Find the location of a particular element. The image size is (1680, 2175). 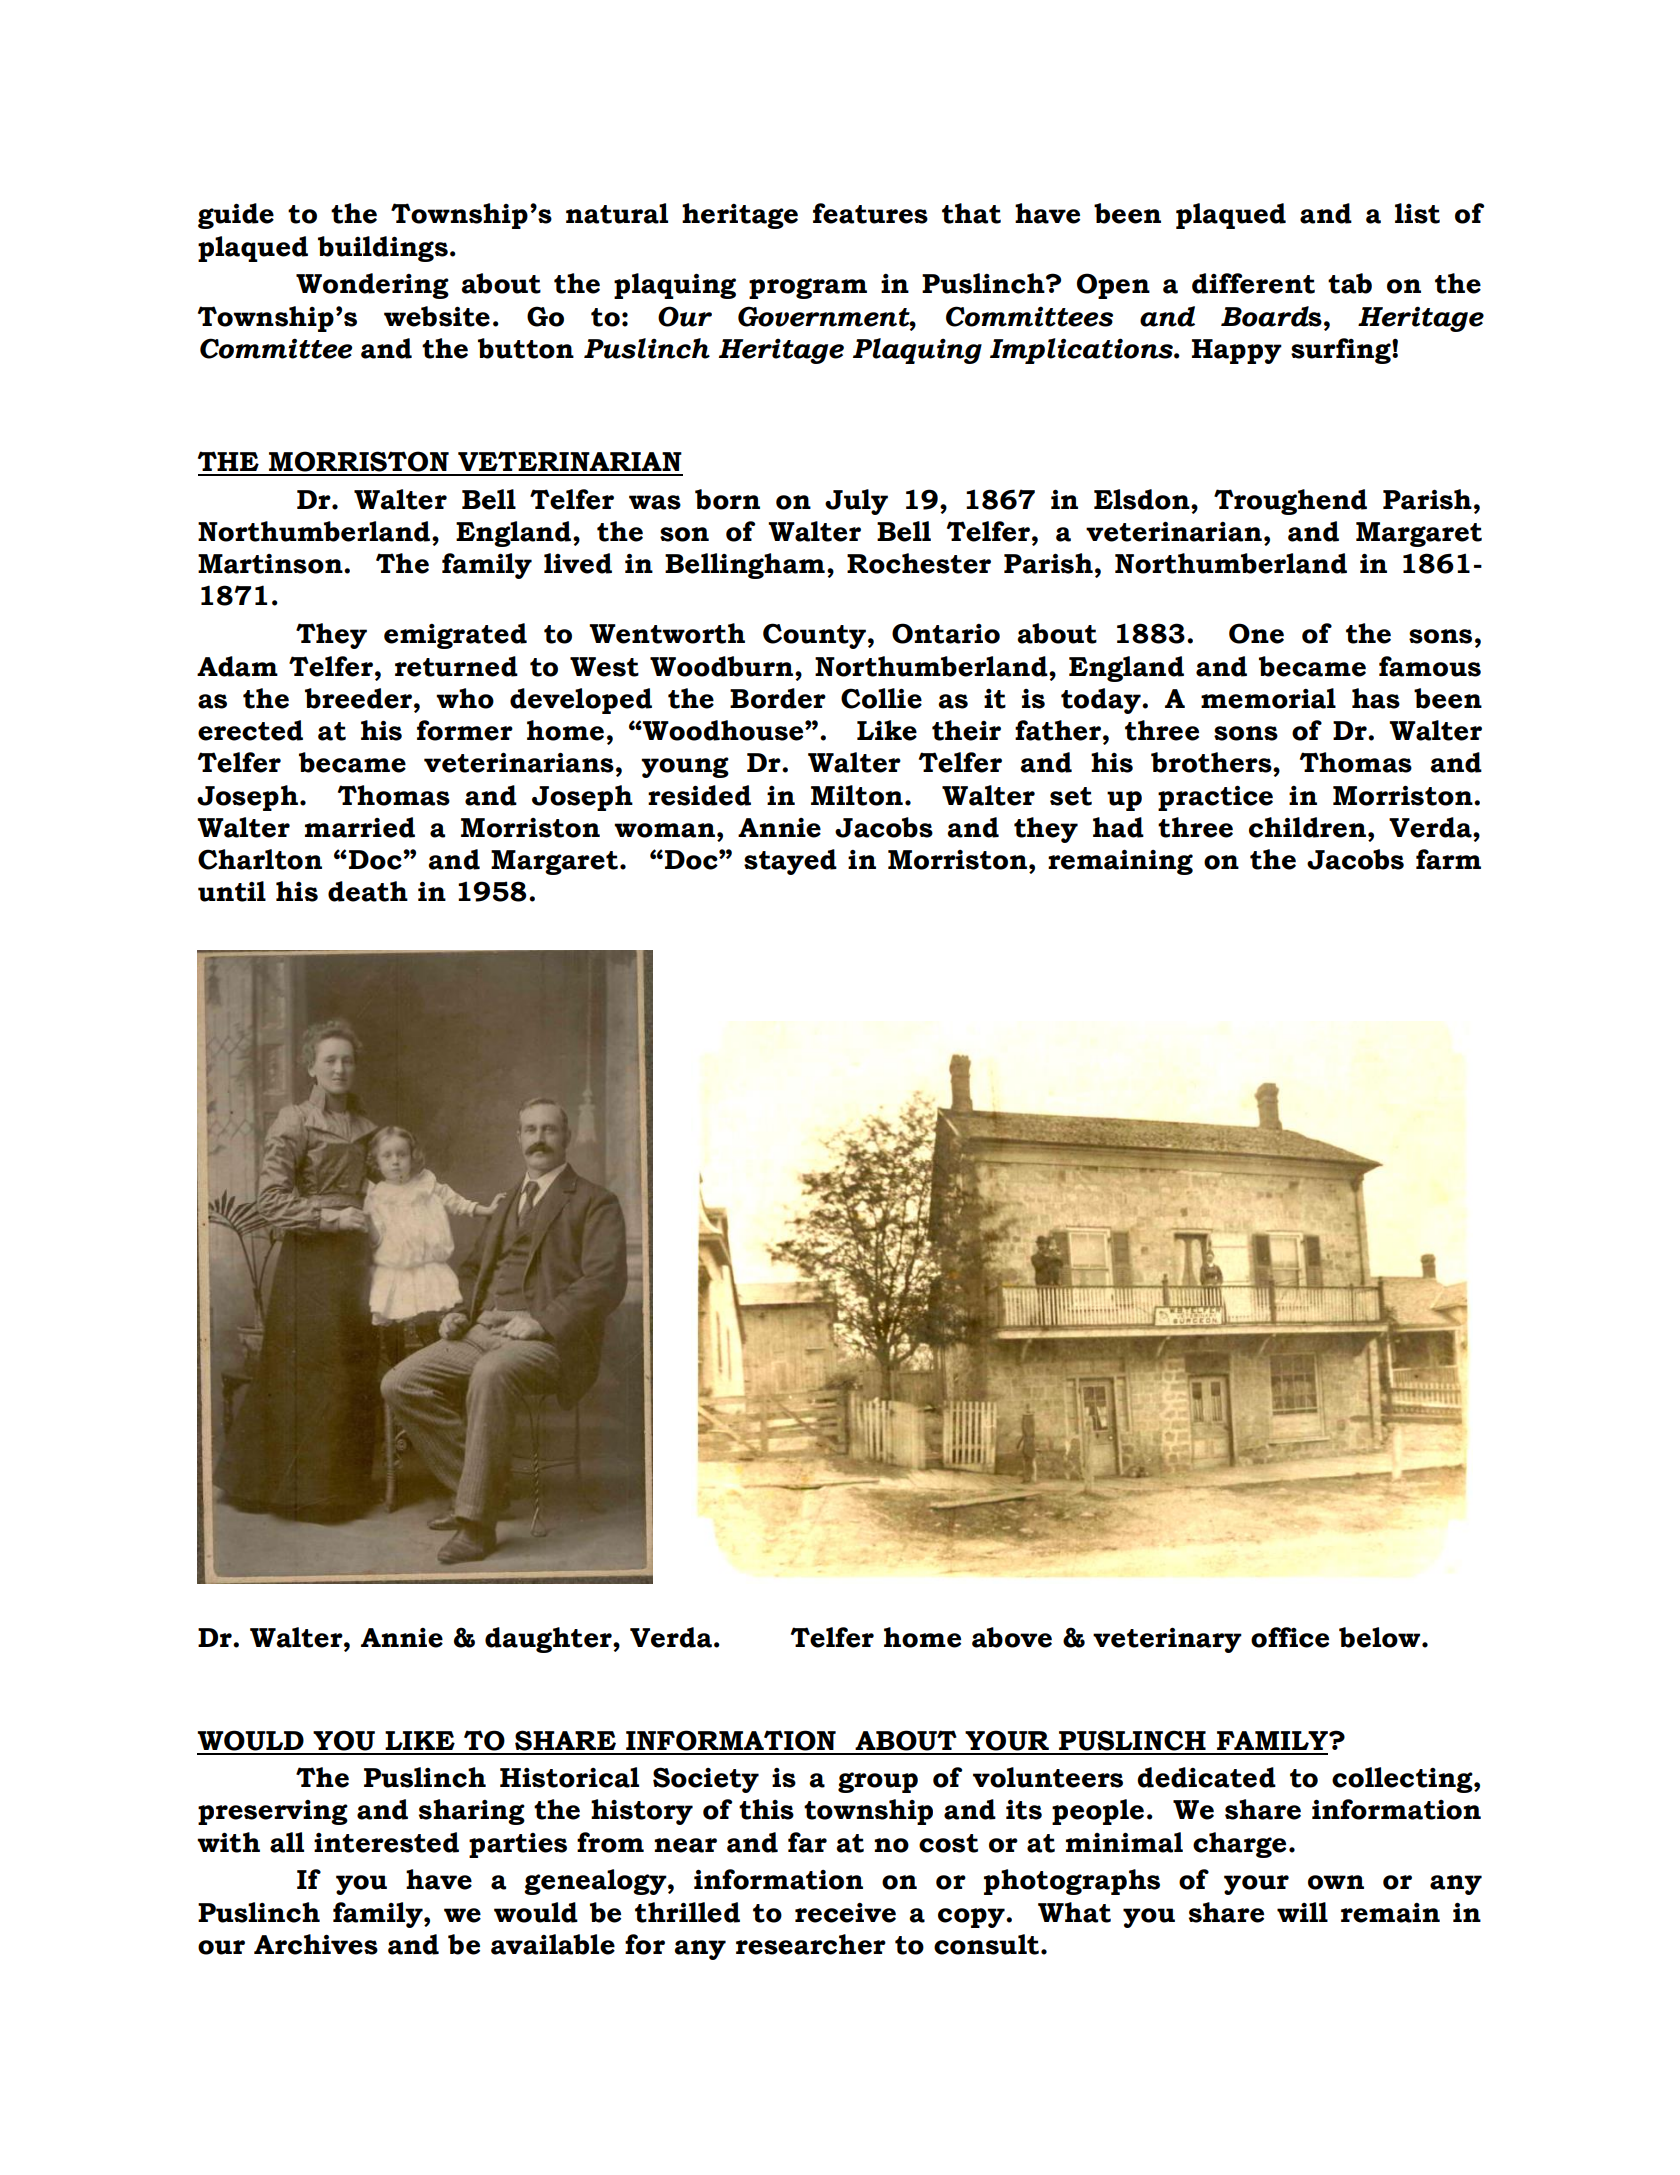

tab is located at coordinates (1350, 283).
